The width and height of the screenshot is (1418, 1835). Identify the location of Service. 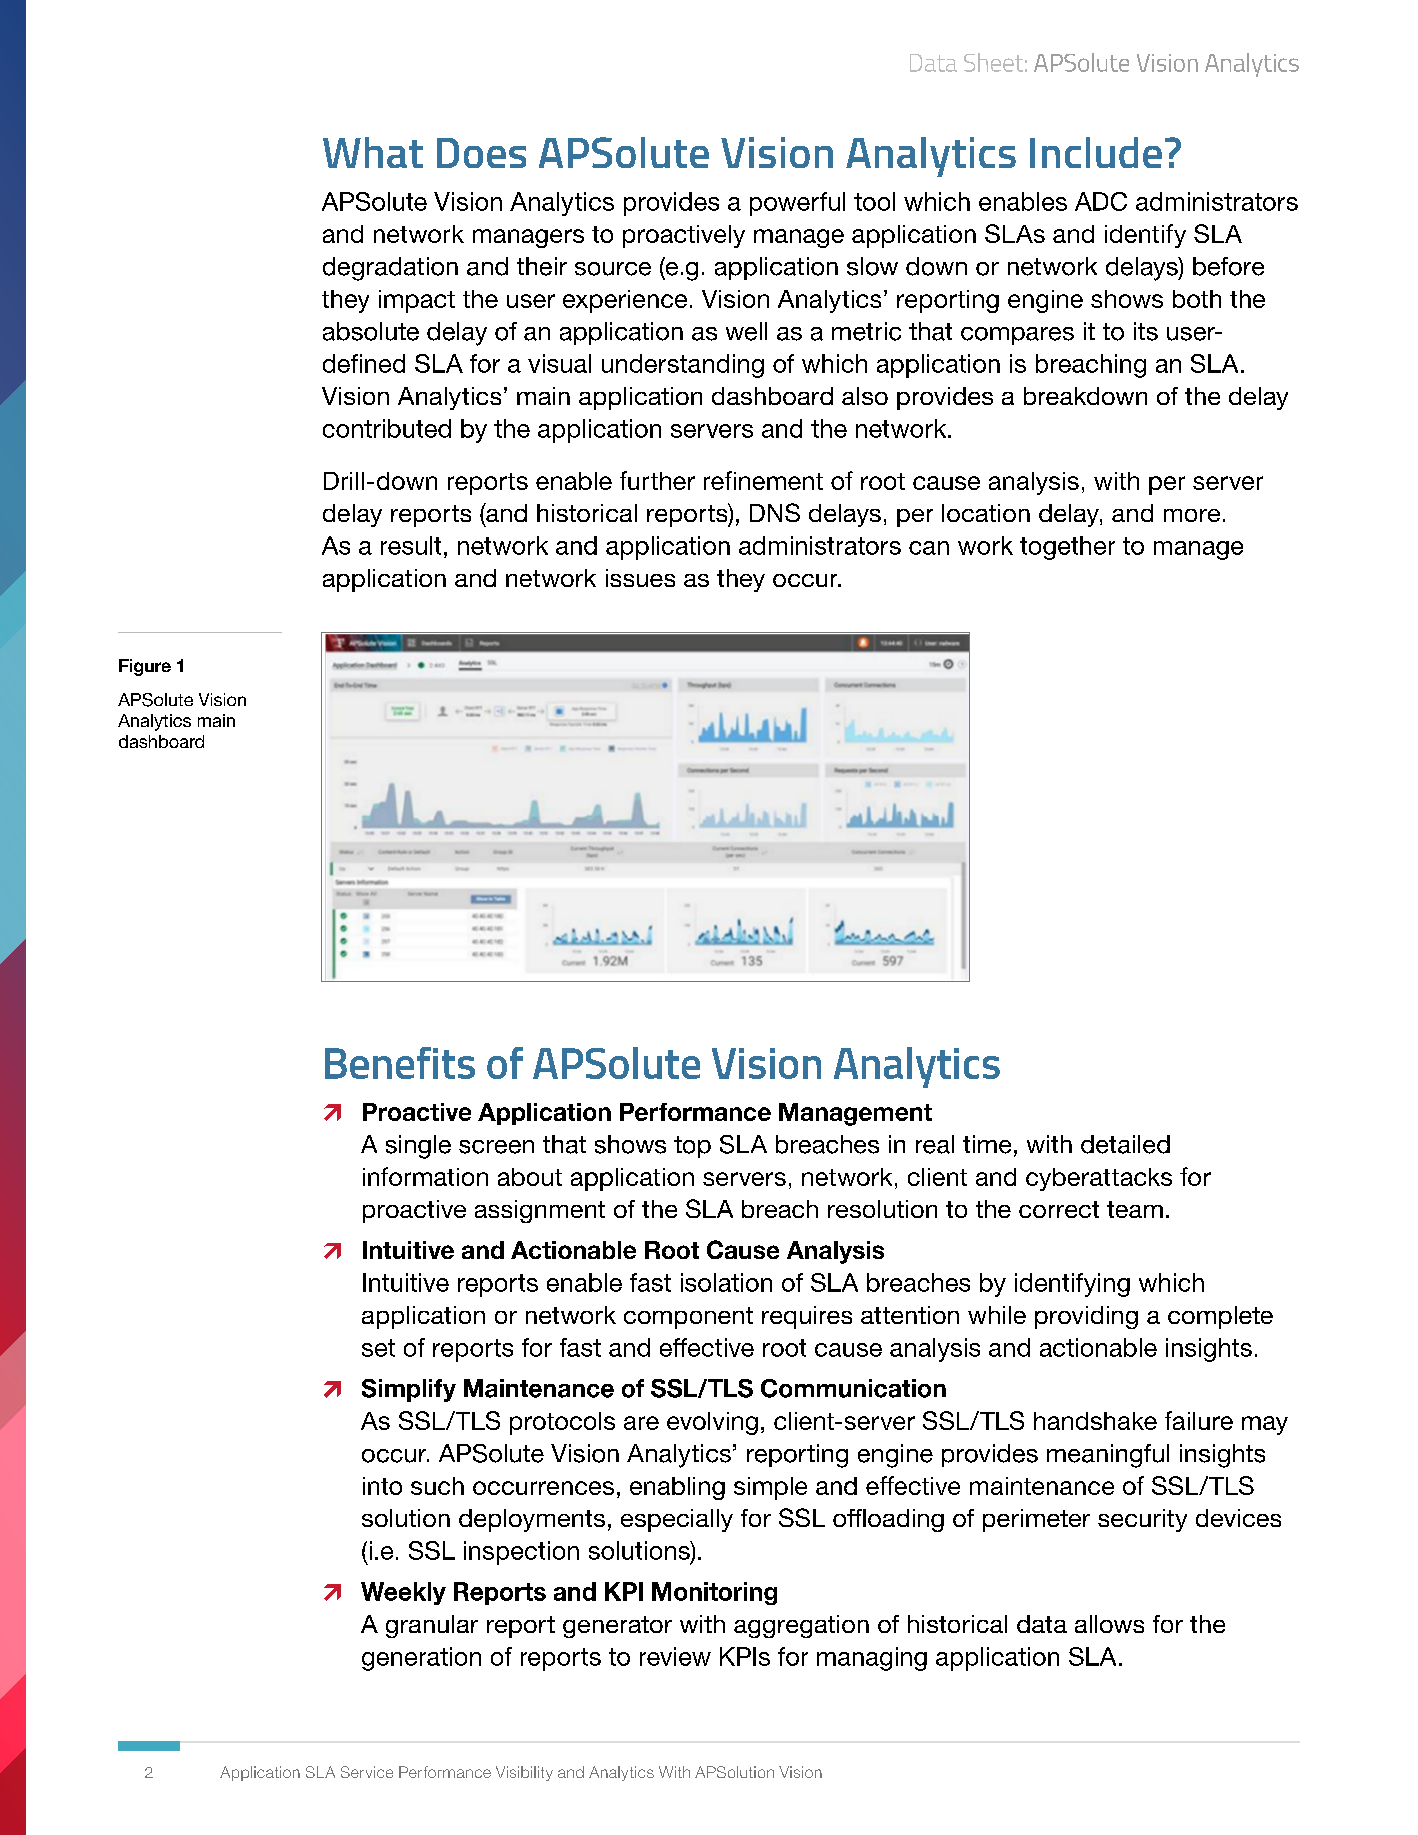
(367, 1772).
